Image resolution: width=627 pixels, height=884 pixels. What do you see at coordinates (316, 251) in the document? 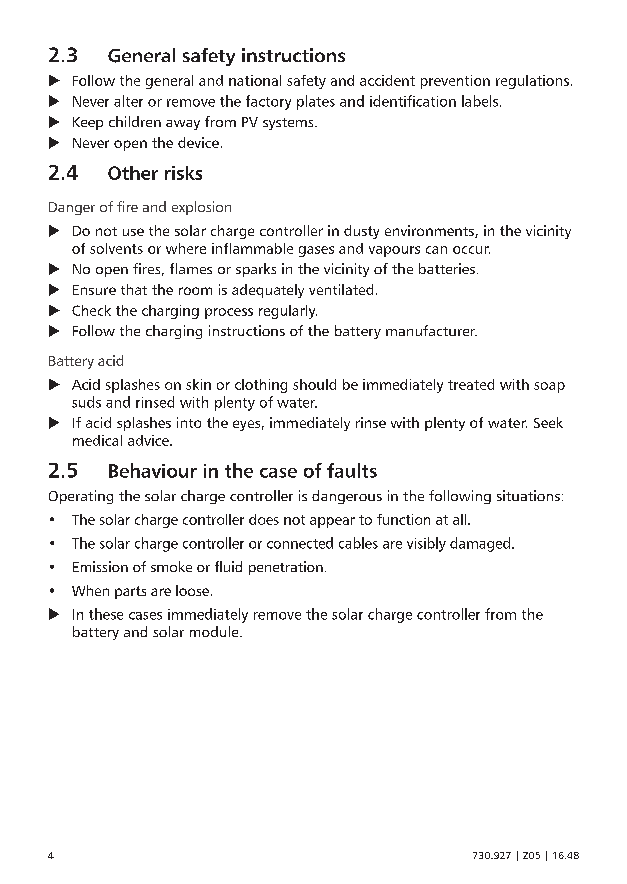
I see `gases` at bounding box center [316, 251].
